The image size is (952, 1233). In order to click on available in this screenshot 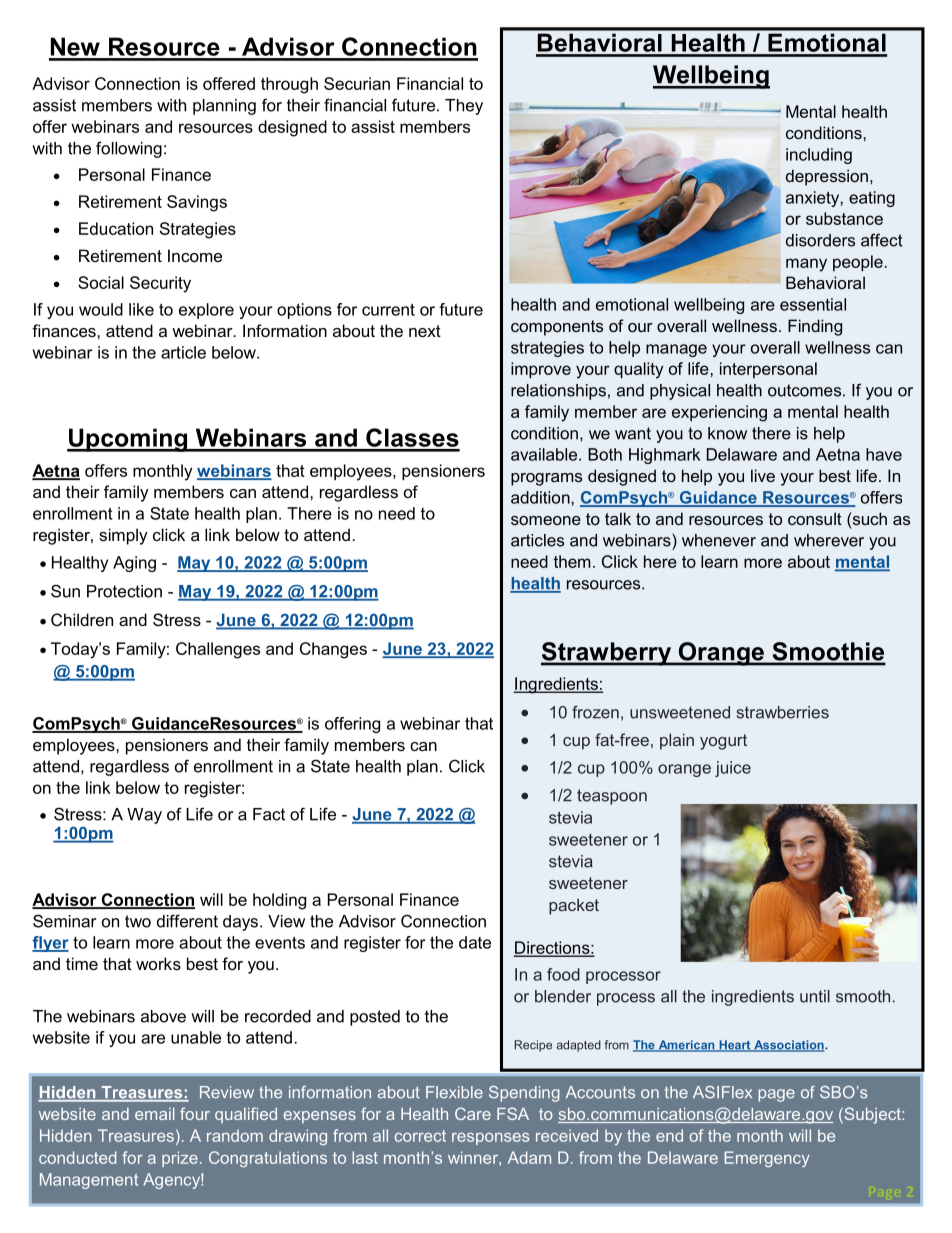, I will do `click(545, 454)`.
